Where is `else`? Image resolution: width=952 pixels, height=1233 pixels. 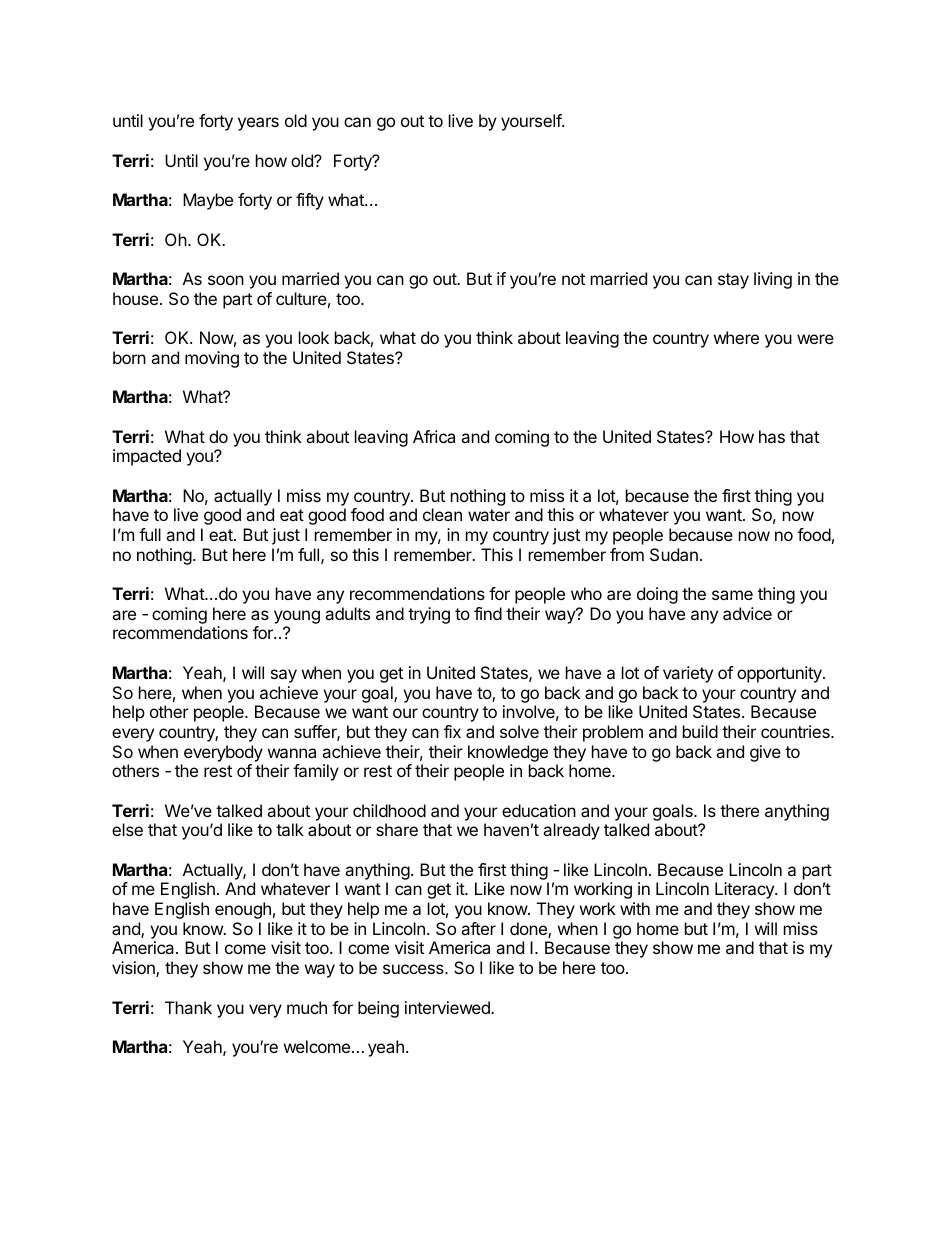
else is located at coordinates (127, 829).
